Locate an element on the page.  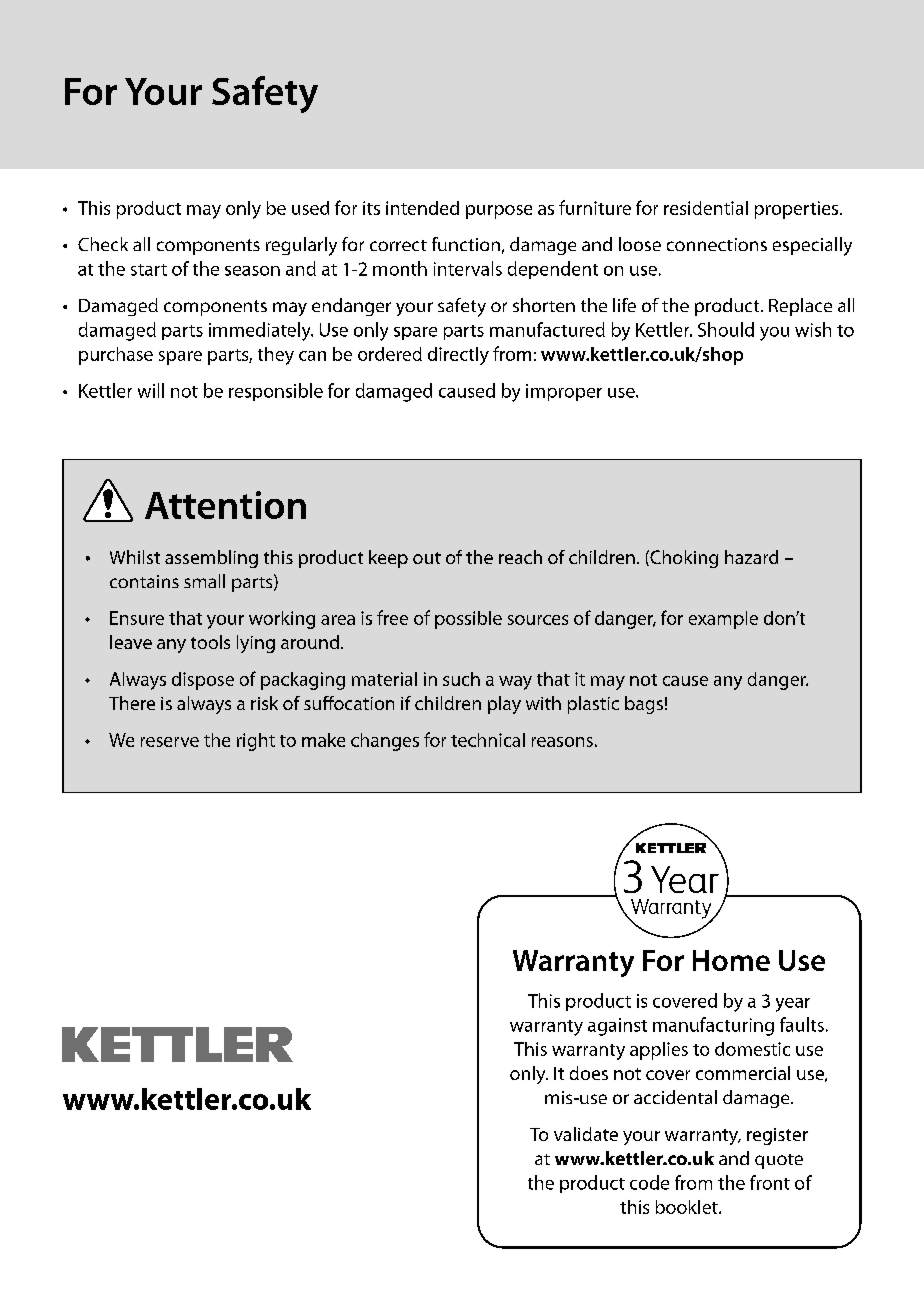
connections is located at coordinates (717, 244).
